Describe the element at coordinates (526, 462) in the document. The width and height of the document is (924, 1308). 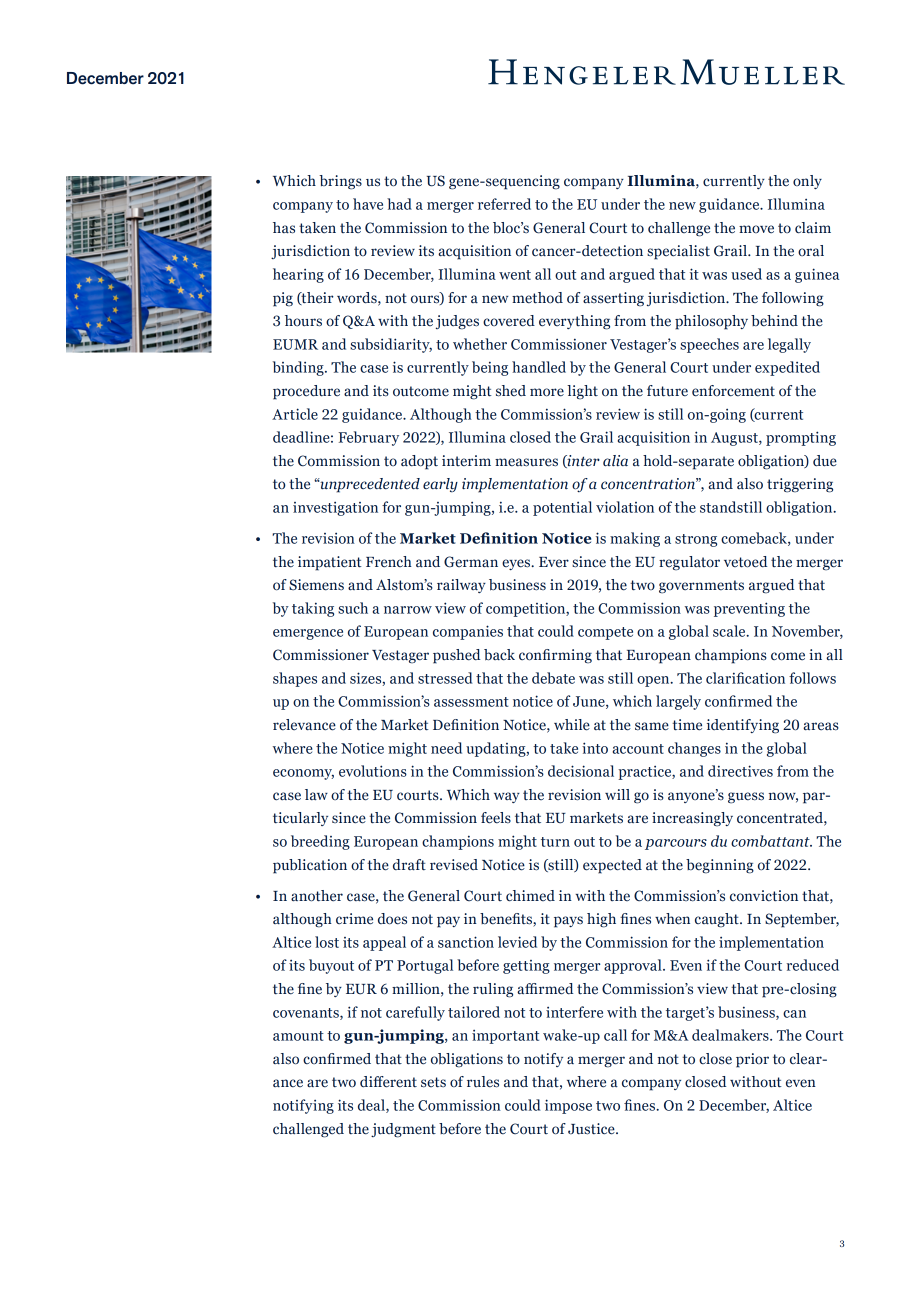
I see `measures` at that location.
